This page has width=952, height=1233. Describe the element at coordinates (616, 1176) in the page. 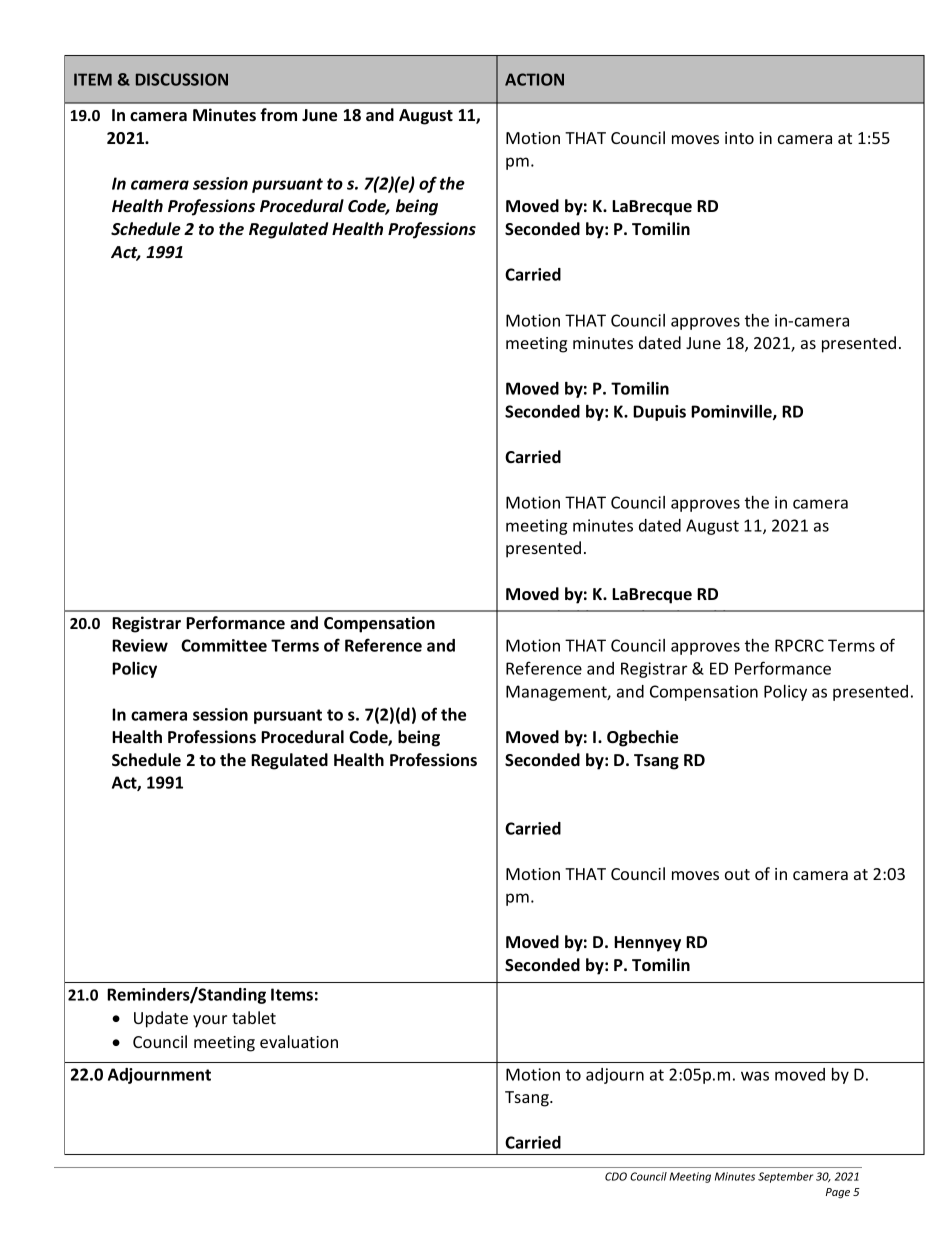

I see `CDO` at that location.
